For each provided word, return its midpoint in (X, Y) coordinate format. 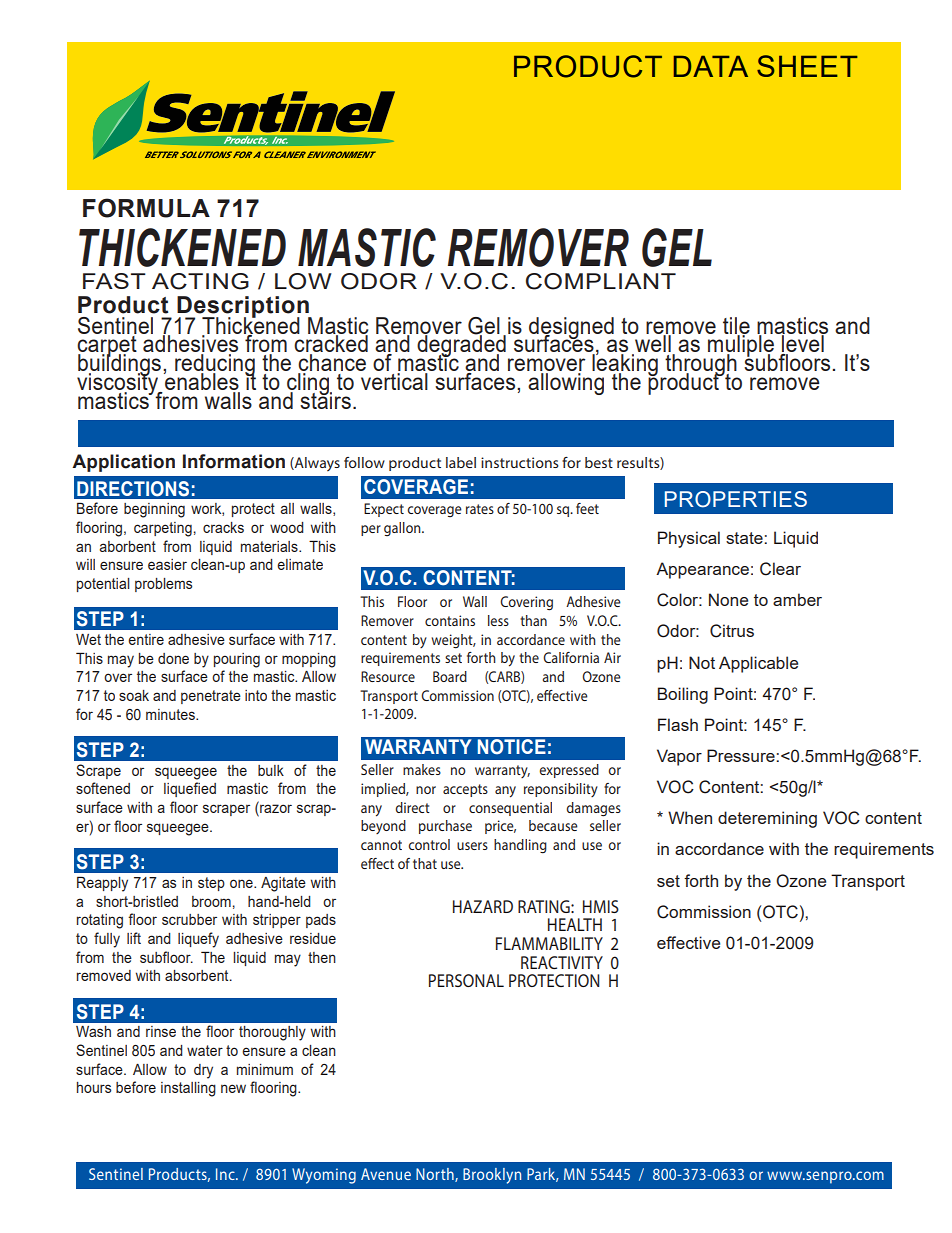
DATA (711, 66)
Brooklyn (492, 1176)
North (436, 1175)
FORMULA (146, 208)
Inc (226, 1174)
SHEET (807, 66)
